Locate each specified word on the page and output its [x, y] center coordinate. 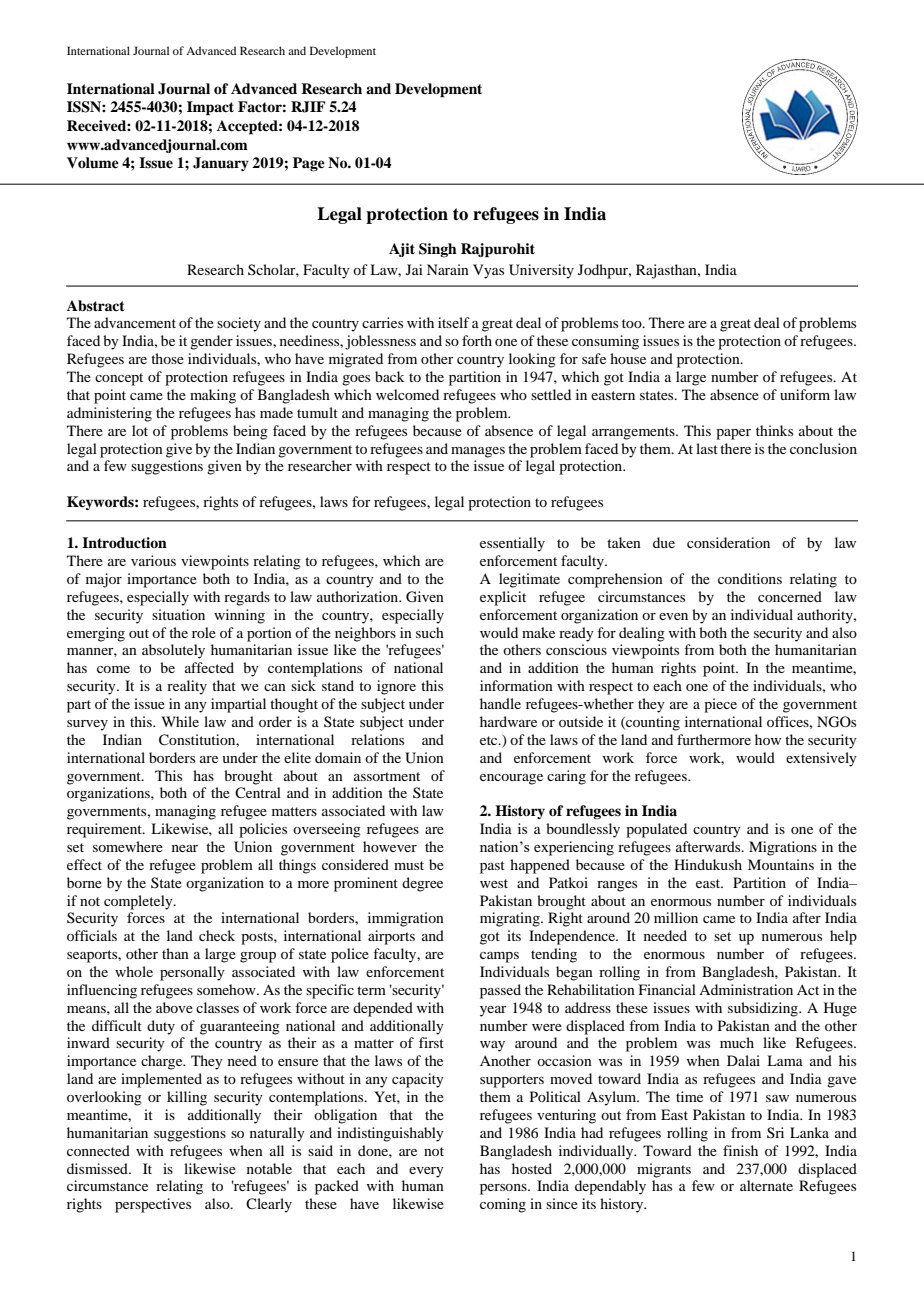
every [426, 1172]
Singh [438, 250]
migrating [511, 919]
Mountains [781, 864]
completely [139, 902]
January [221, 164]
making [213, 396]
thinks [774, 430]
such [430, 632]
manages [478, 452]
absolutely [173, 651]
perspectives [153, 1205]
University [541, 271]
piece [720, 705]
